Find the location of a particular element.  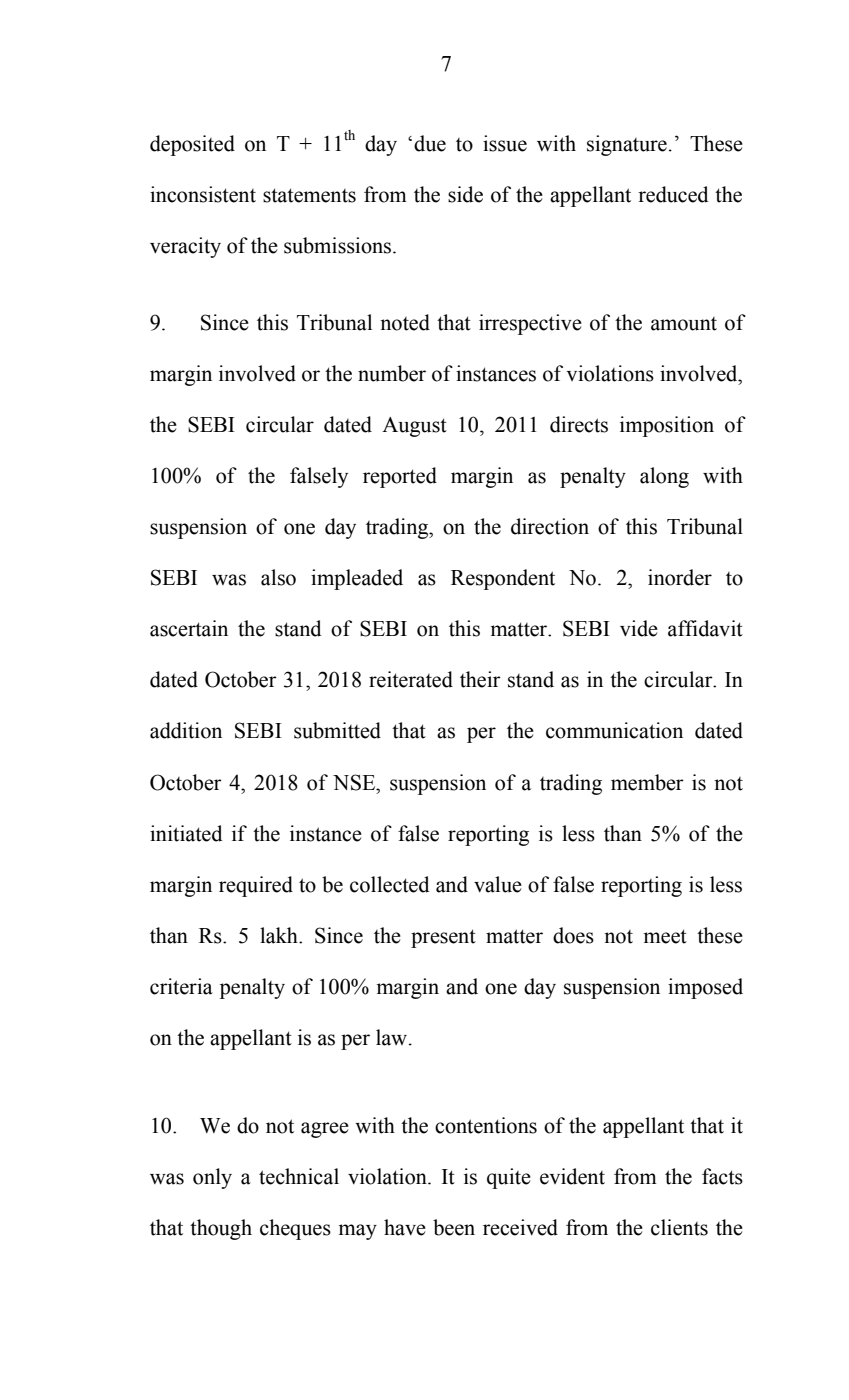

also is located at coordinates (278, 577).
